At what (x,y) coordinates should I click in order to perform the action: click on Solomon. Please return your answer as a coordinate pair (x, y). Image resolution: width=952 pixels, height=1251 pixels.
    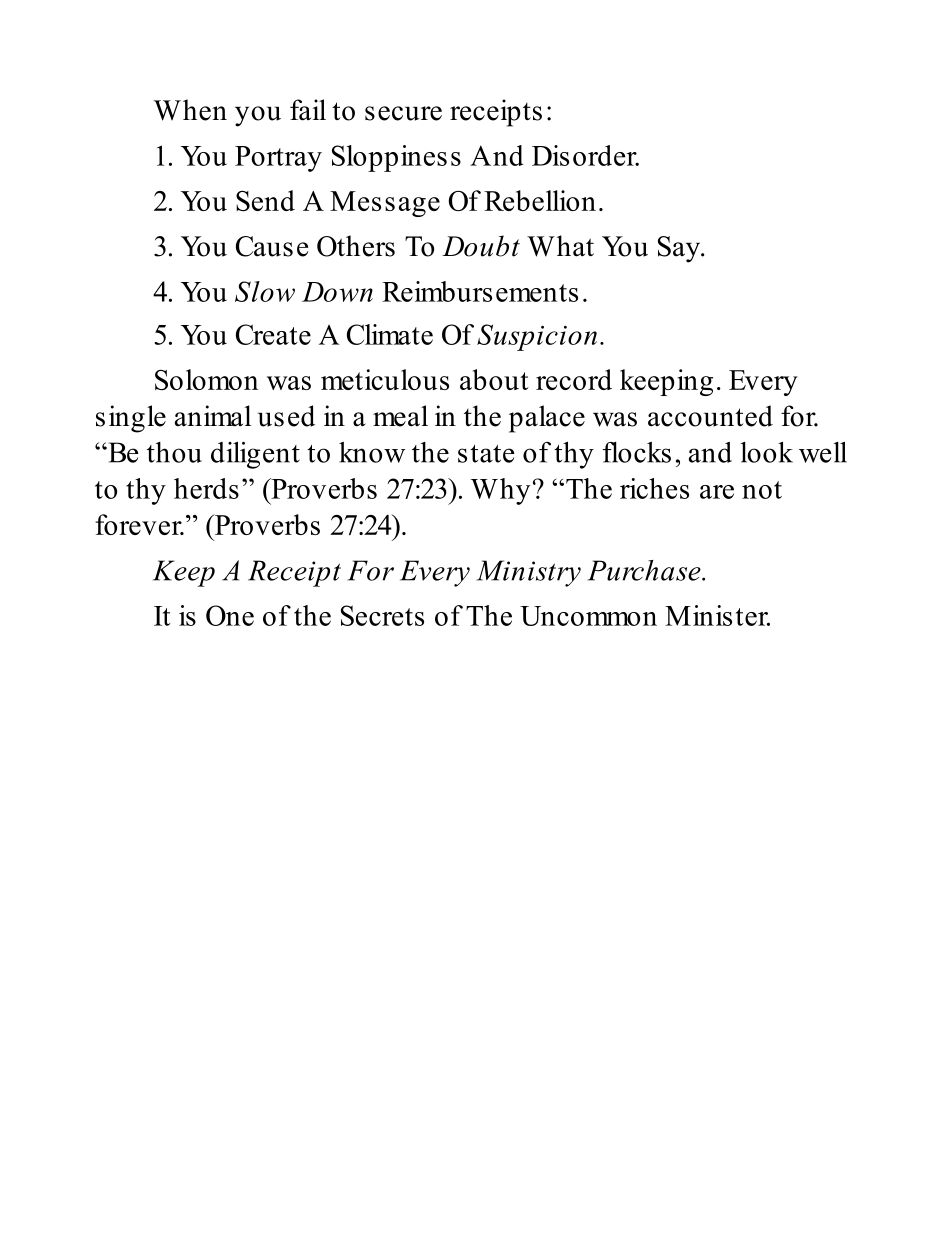
    Looking at the image, I should click on (206, 379).
